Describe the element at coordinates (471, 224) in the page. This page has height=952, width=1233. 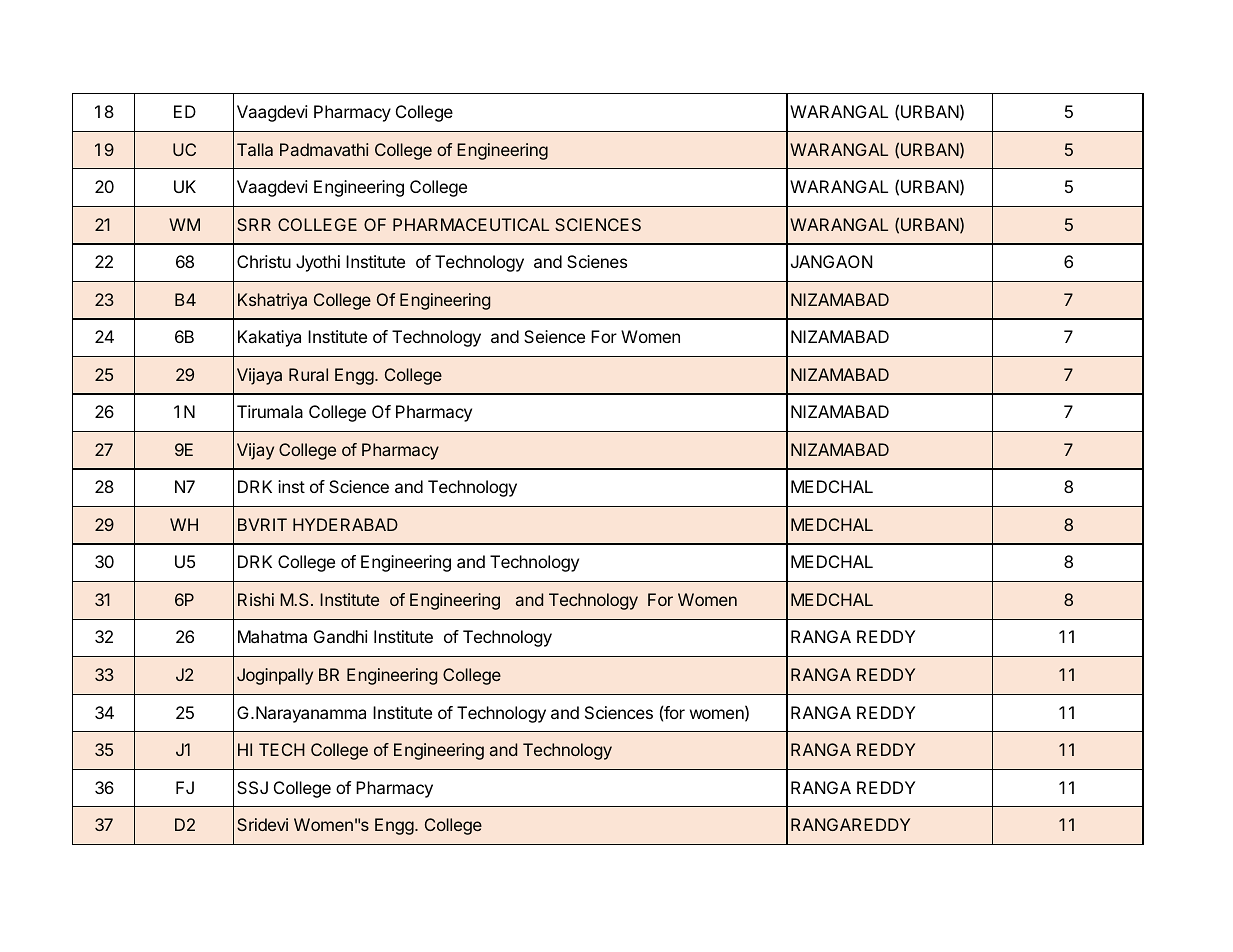
I see `PHARMACEUTICAL` at that location.
